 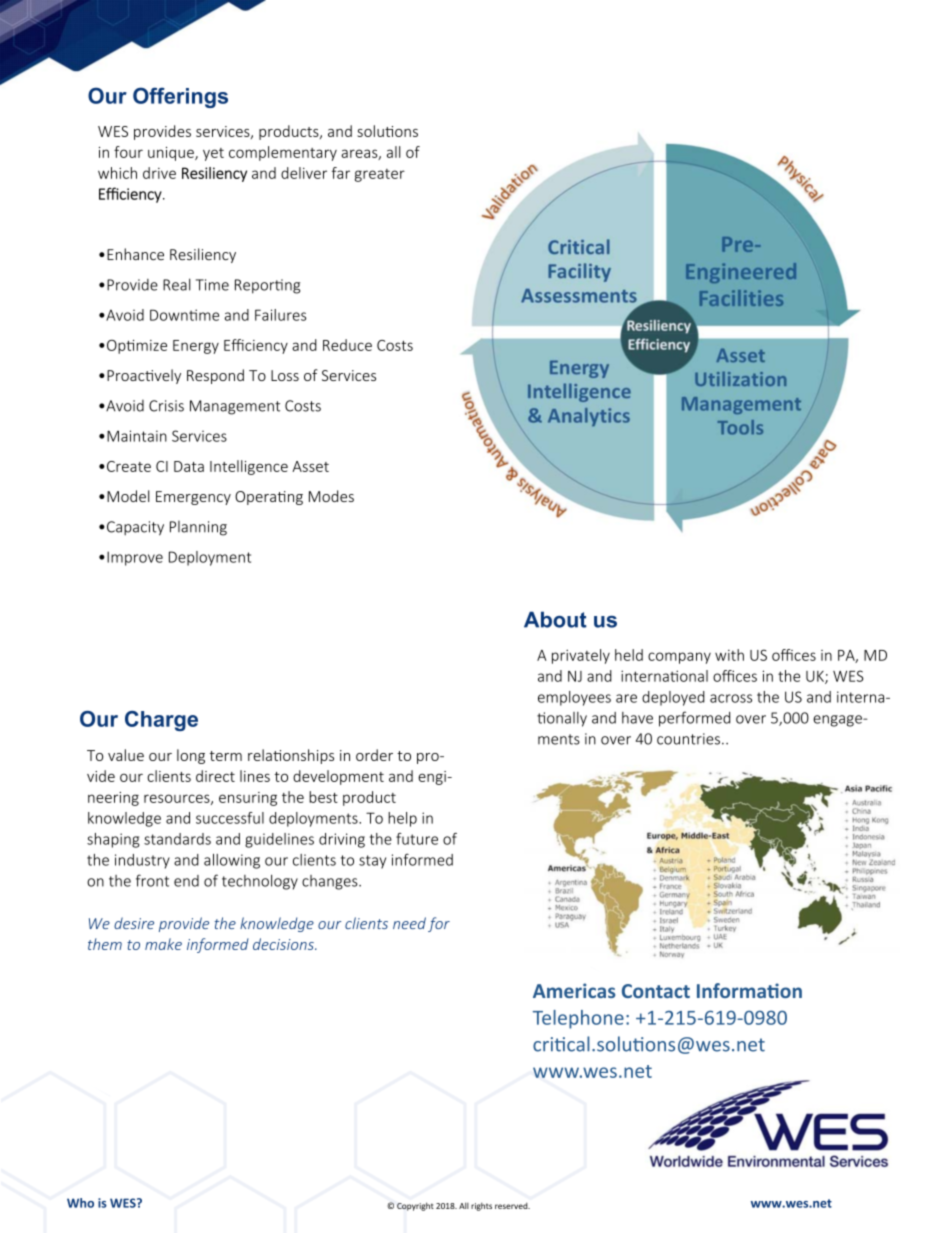 What do you see at coordinates (166, 406) in the screenshot?
I see `Crisis` at bounding box center [166, 406].
